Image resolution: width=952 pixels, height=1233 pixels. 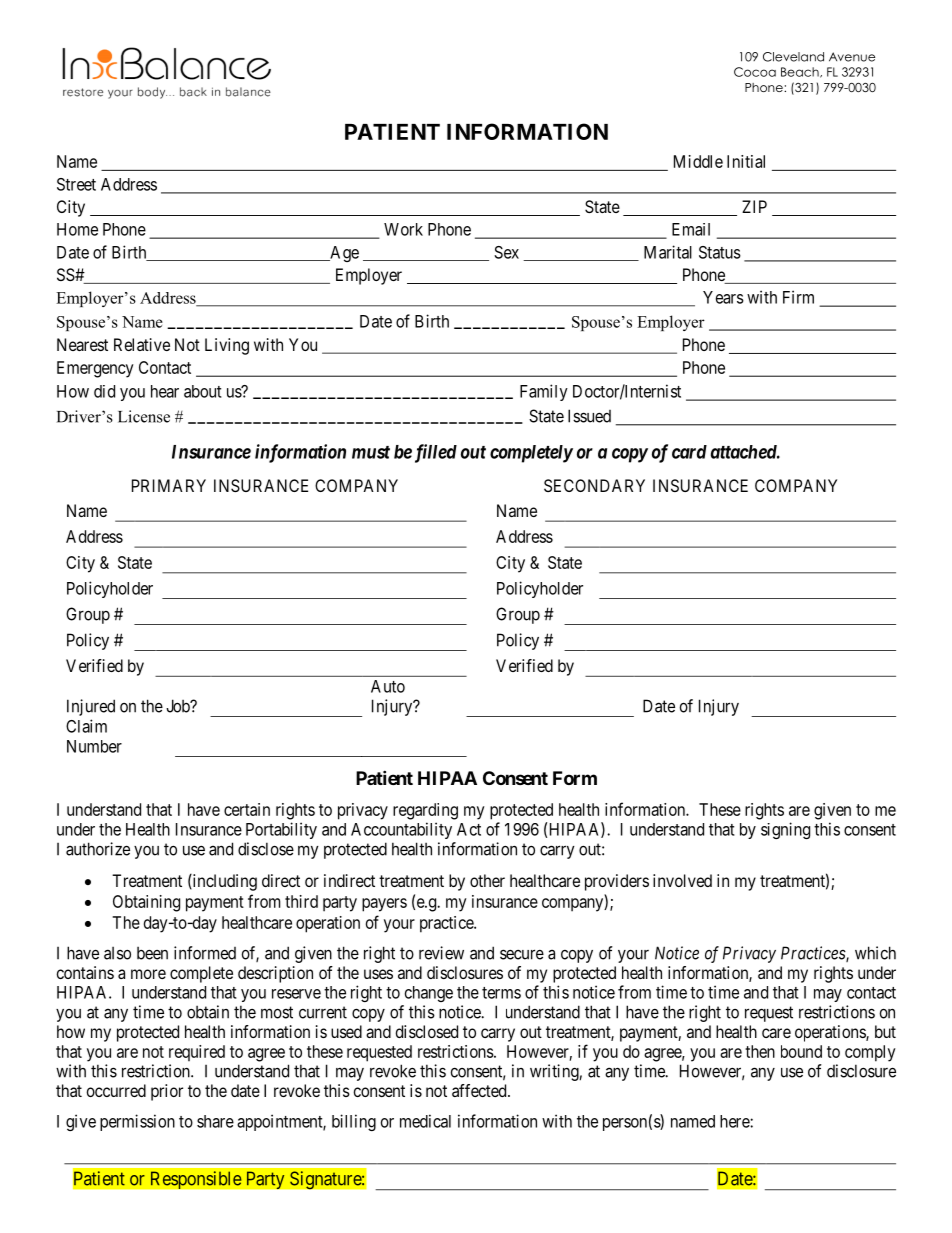 I want to click on signing, so click(x=785, y=830).
